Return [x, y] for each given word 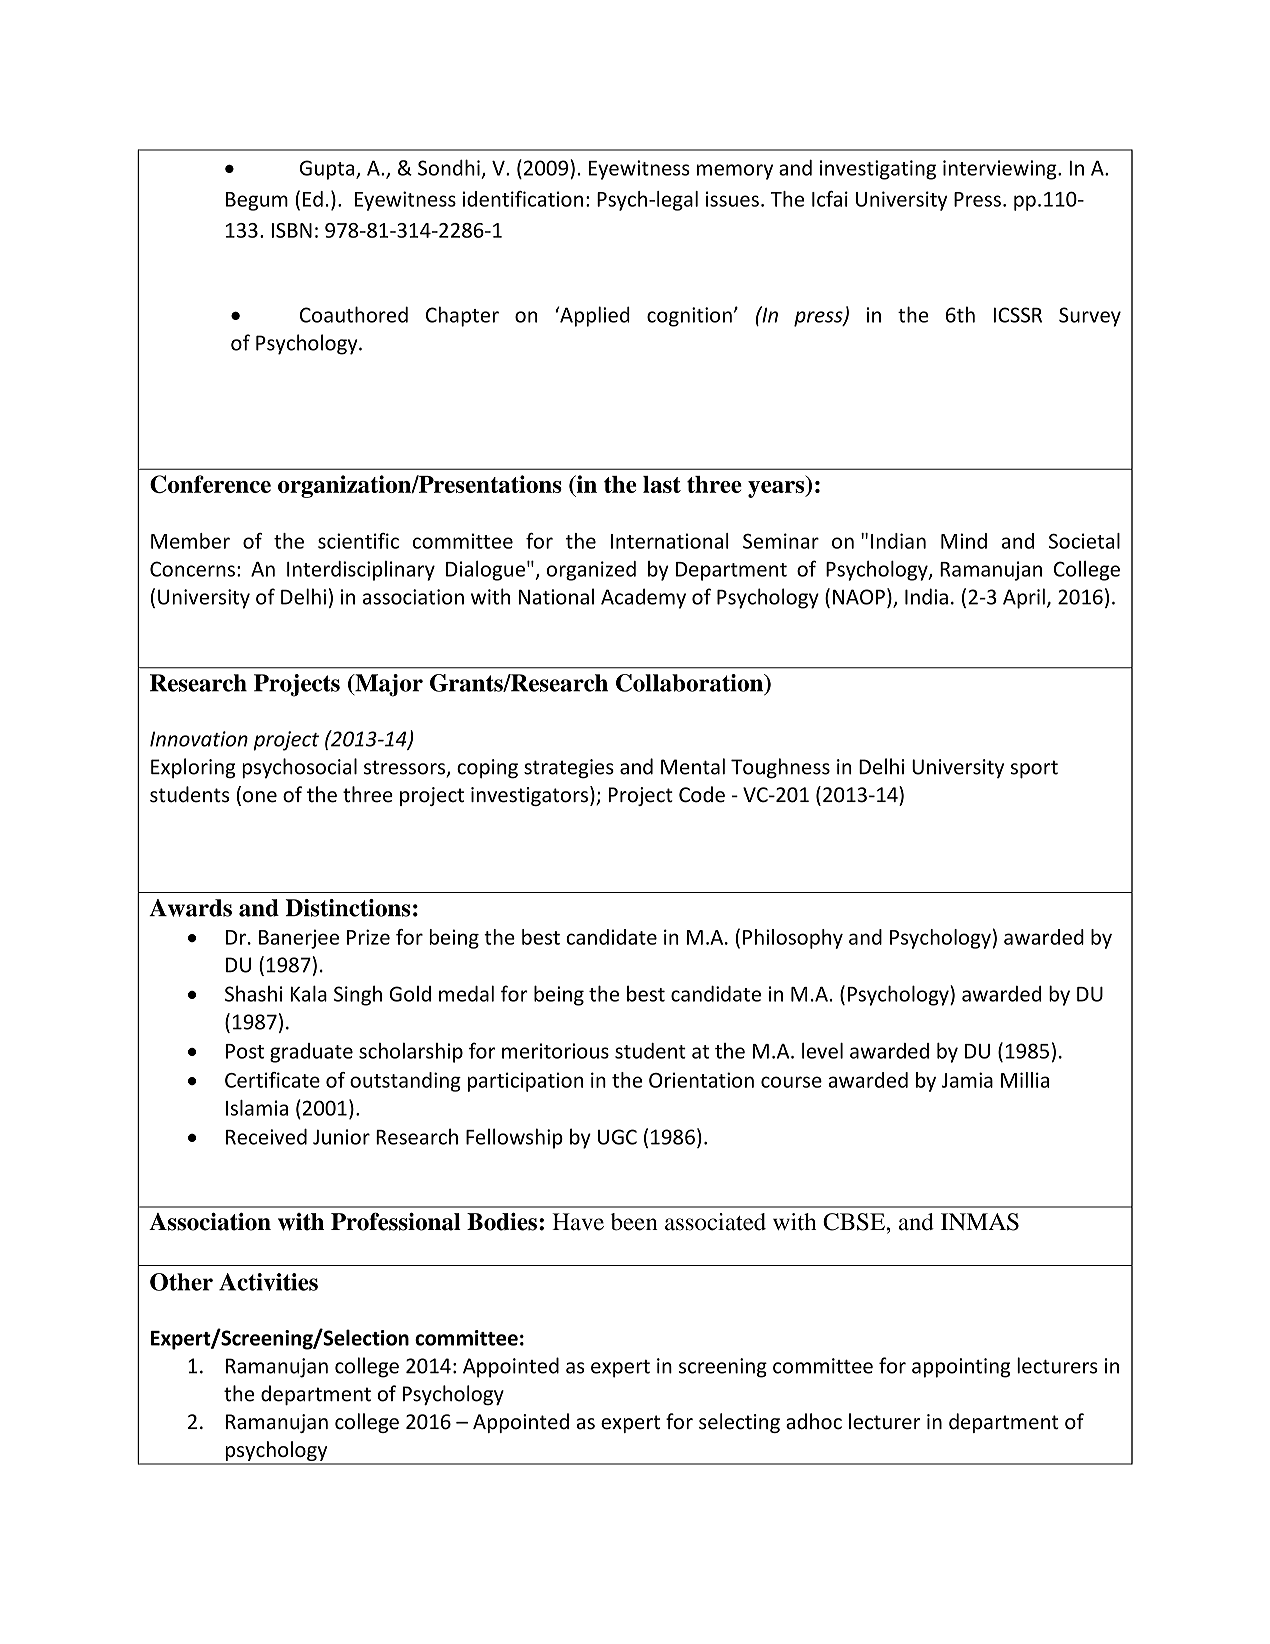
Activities [268, 1282]
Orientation [701, 1080]
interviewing [1001, 170]
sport [1034, 769]
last [662, 484]
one [260, 797]
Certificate [272, 1080]
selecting [739, 1423]
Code [702, 794]
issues [732, 199]
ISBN [292, 230]
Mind [964, 541]
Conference [210, 484]
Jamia [967, 1080]
